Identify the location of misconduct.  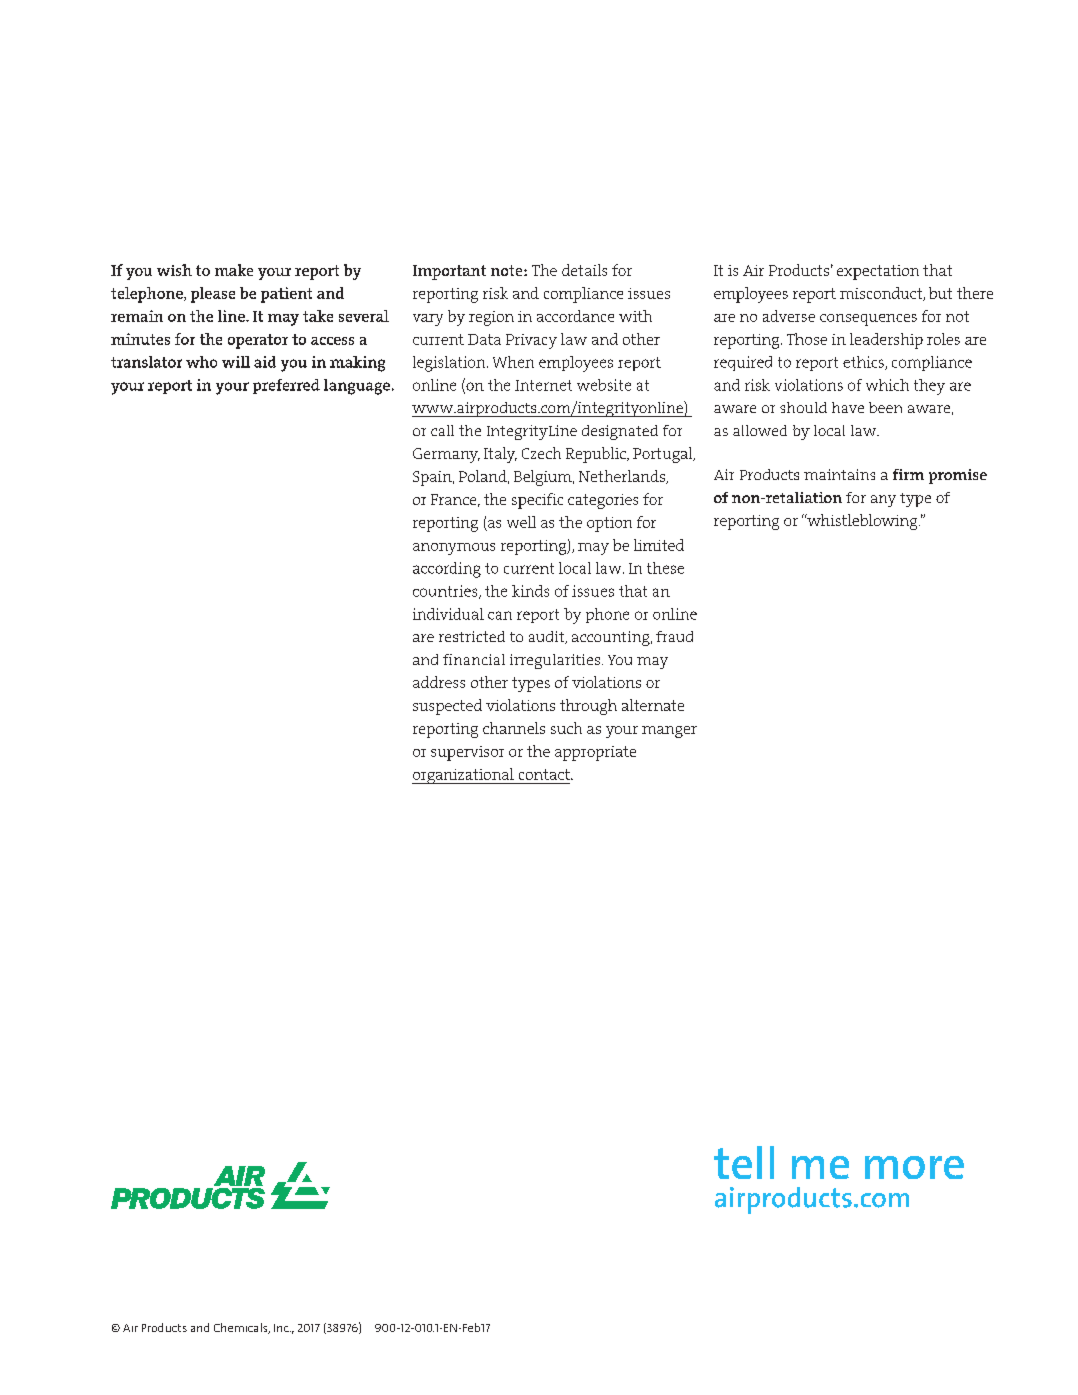
(882, 294).
